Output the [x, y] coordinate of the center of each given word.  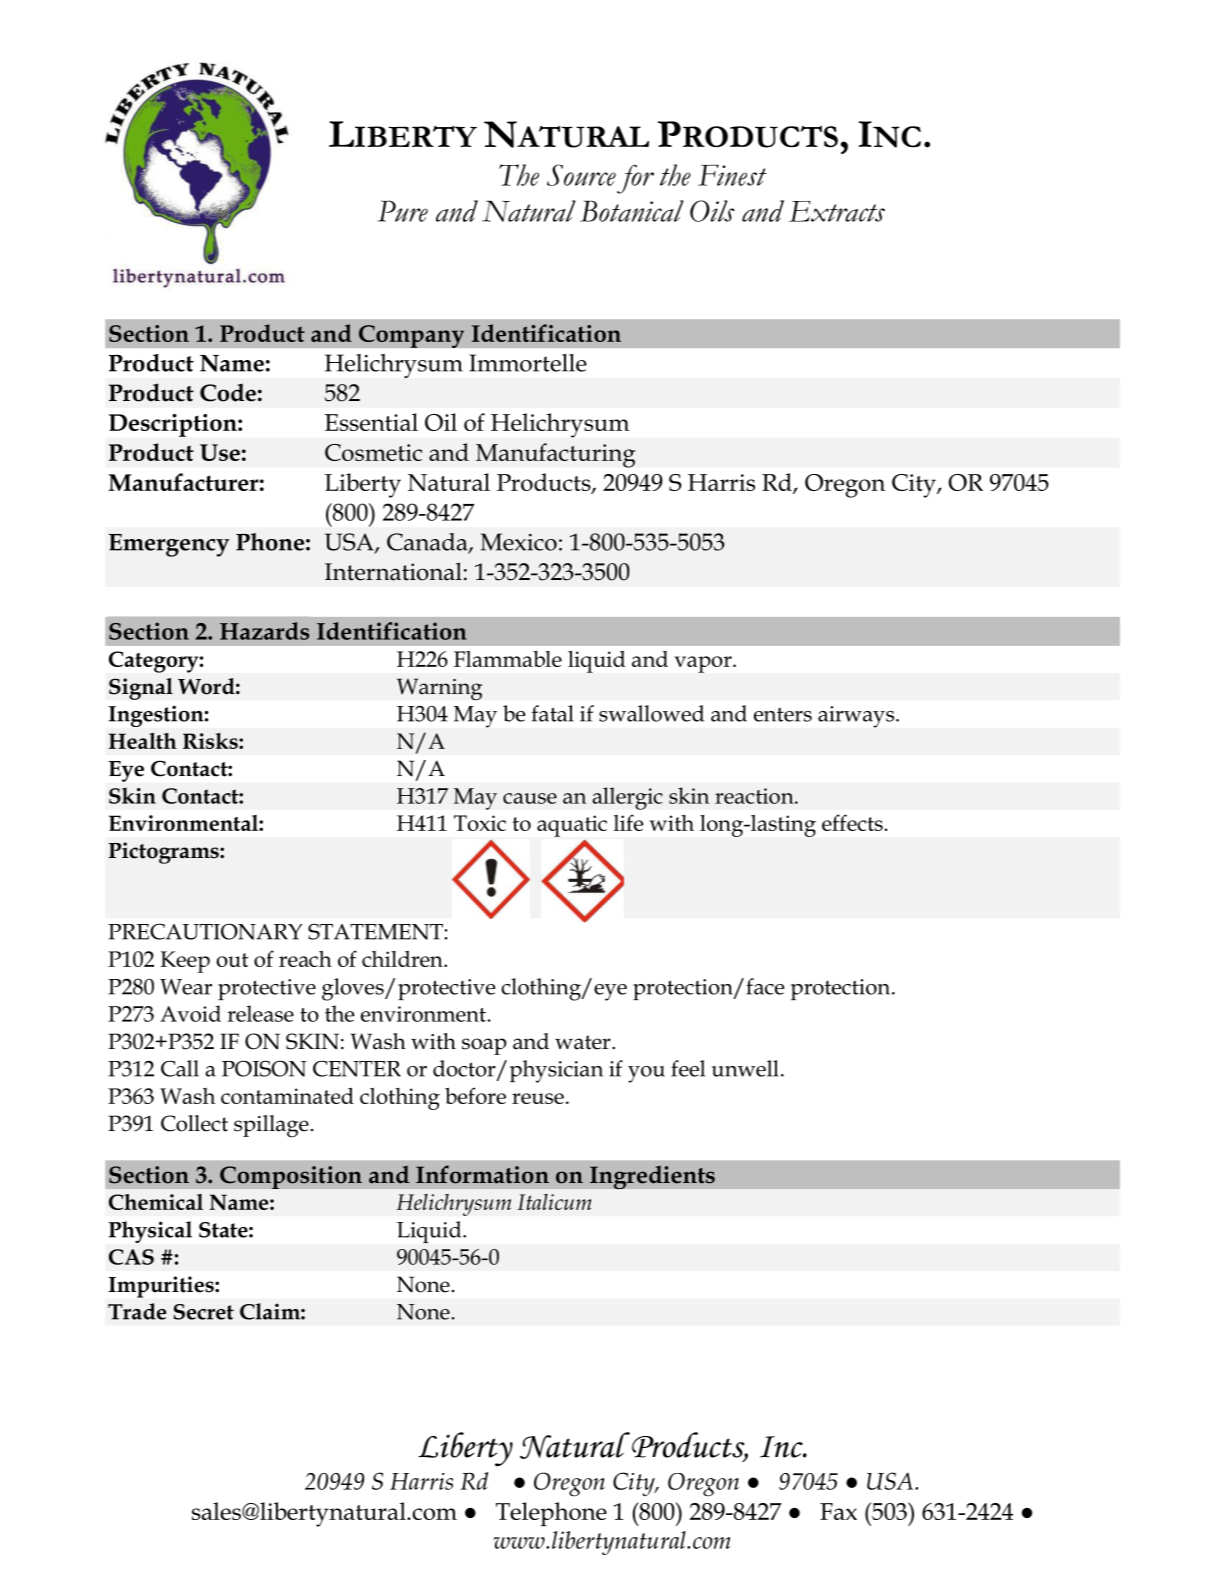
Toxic [480, 823]
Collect [194, 1123]
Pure [403, 211]
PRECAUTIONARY [205, 931]
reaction [755, 796]
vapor [704, 664]
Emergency [169, 545]
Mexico [519, 542]
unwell [745, 1068]
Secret [204, 1312]
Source [581, 175]
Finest [732, 175]
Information [482, 1174]
